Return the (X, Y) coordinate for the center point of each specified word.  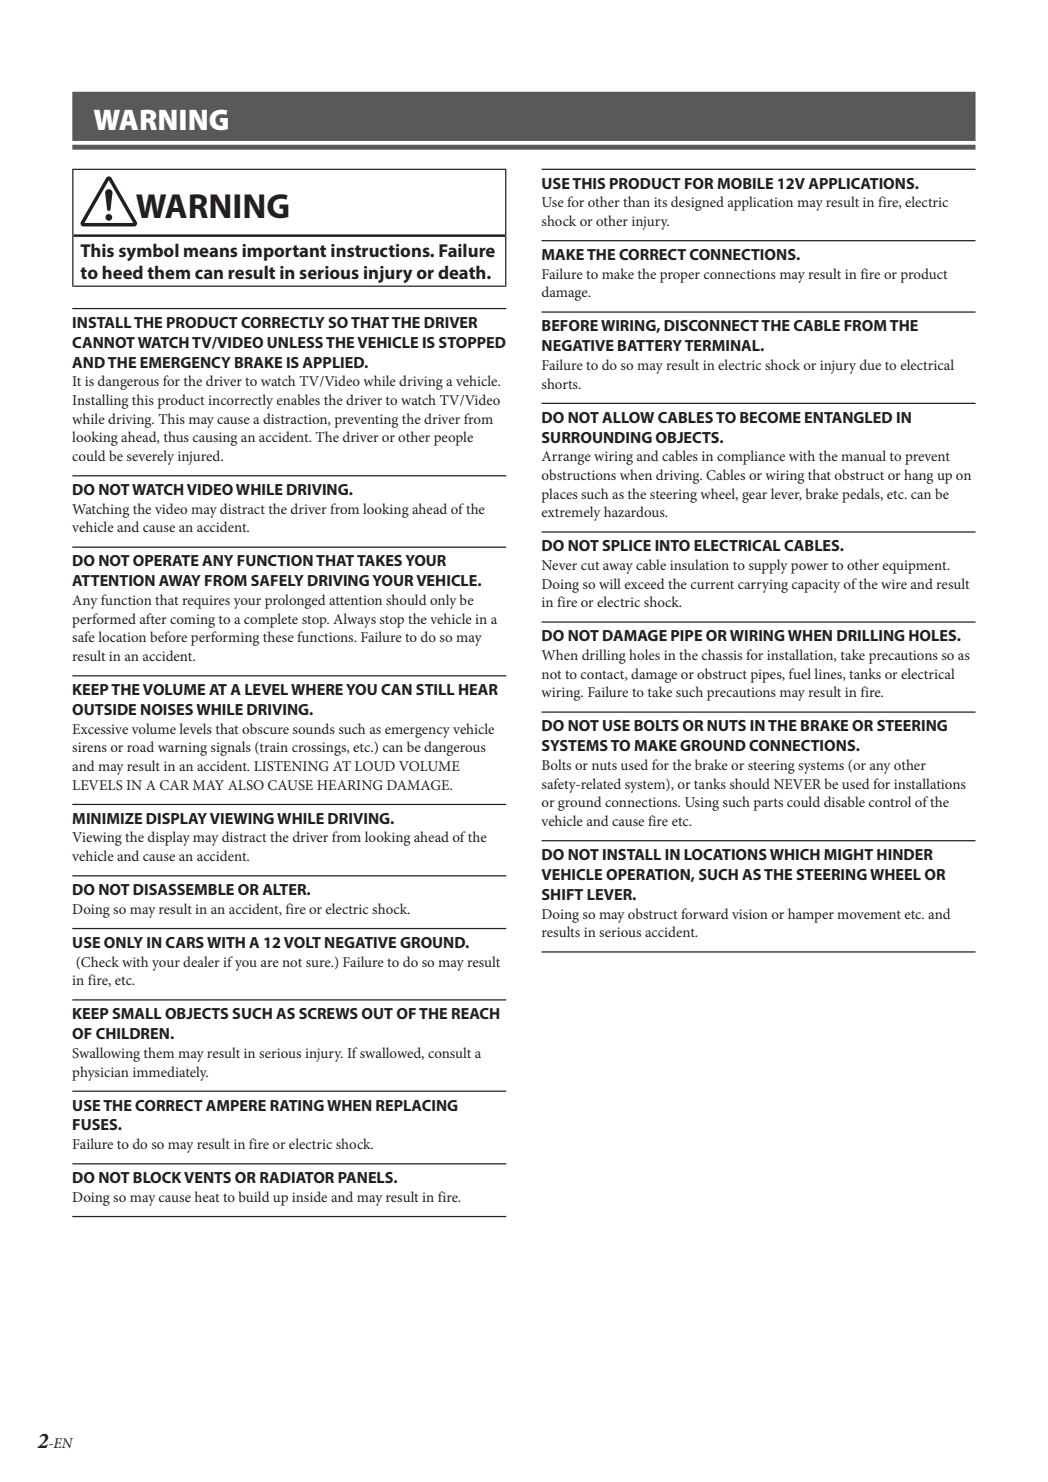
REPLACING (417, 1105)
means (211, 252)
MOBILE (745, 183)
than (636, 201)
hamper (811, 915)
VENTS (207, 1177)
